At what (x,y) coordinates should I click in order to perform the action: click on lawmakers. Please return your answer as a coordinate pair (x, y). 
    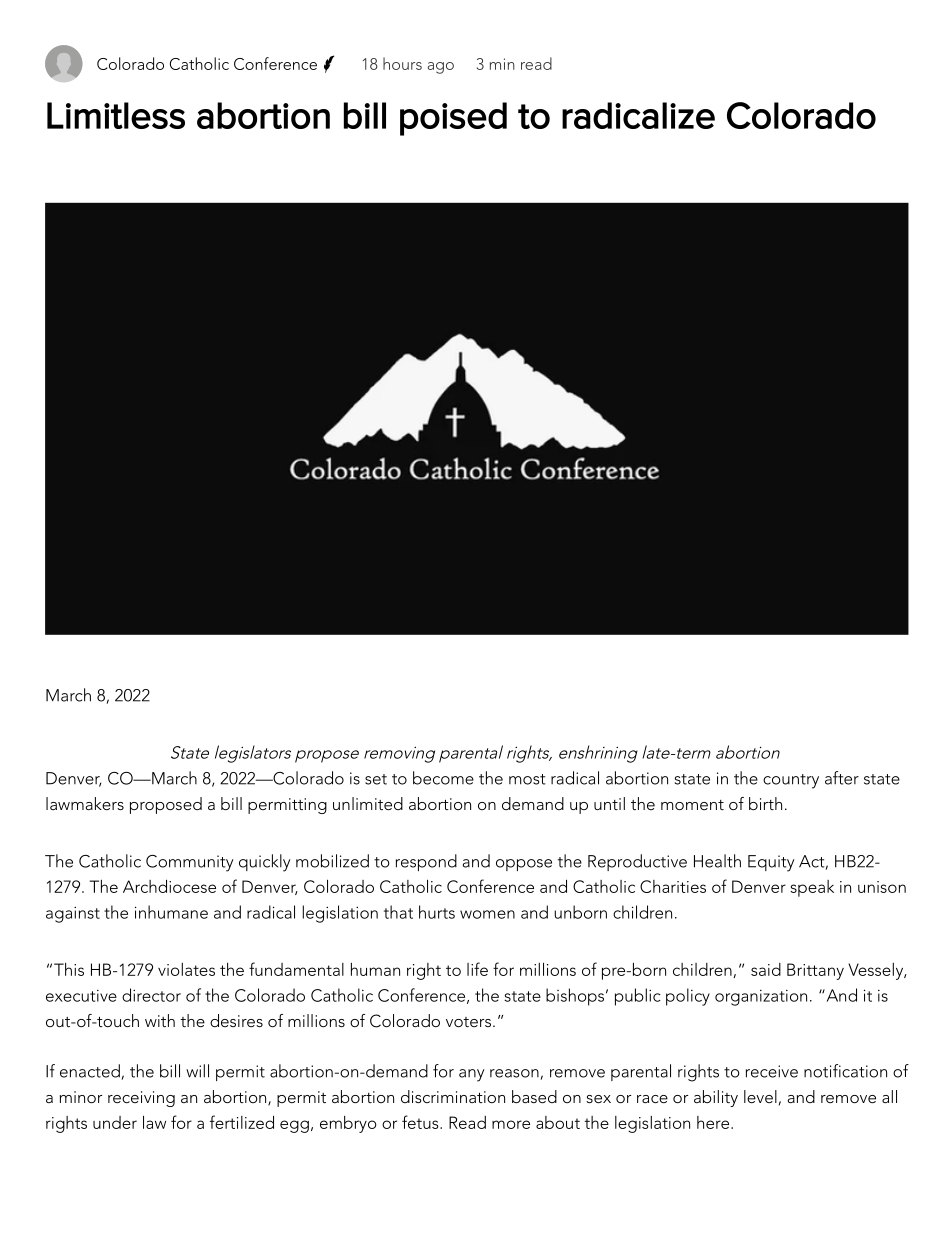
    Looking at the image, I should click on (85, 803).
